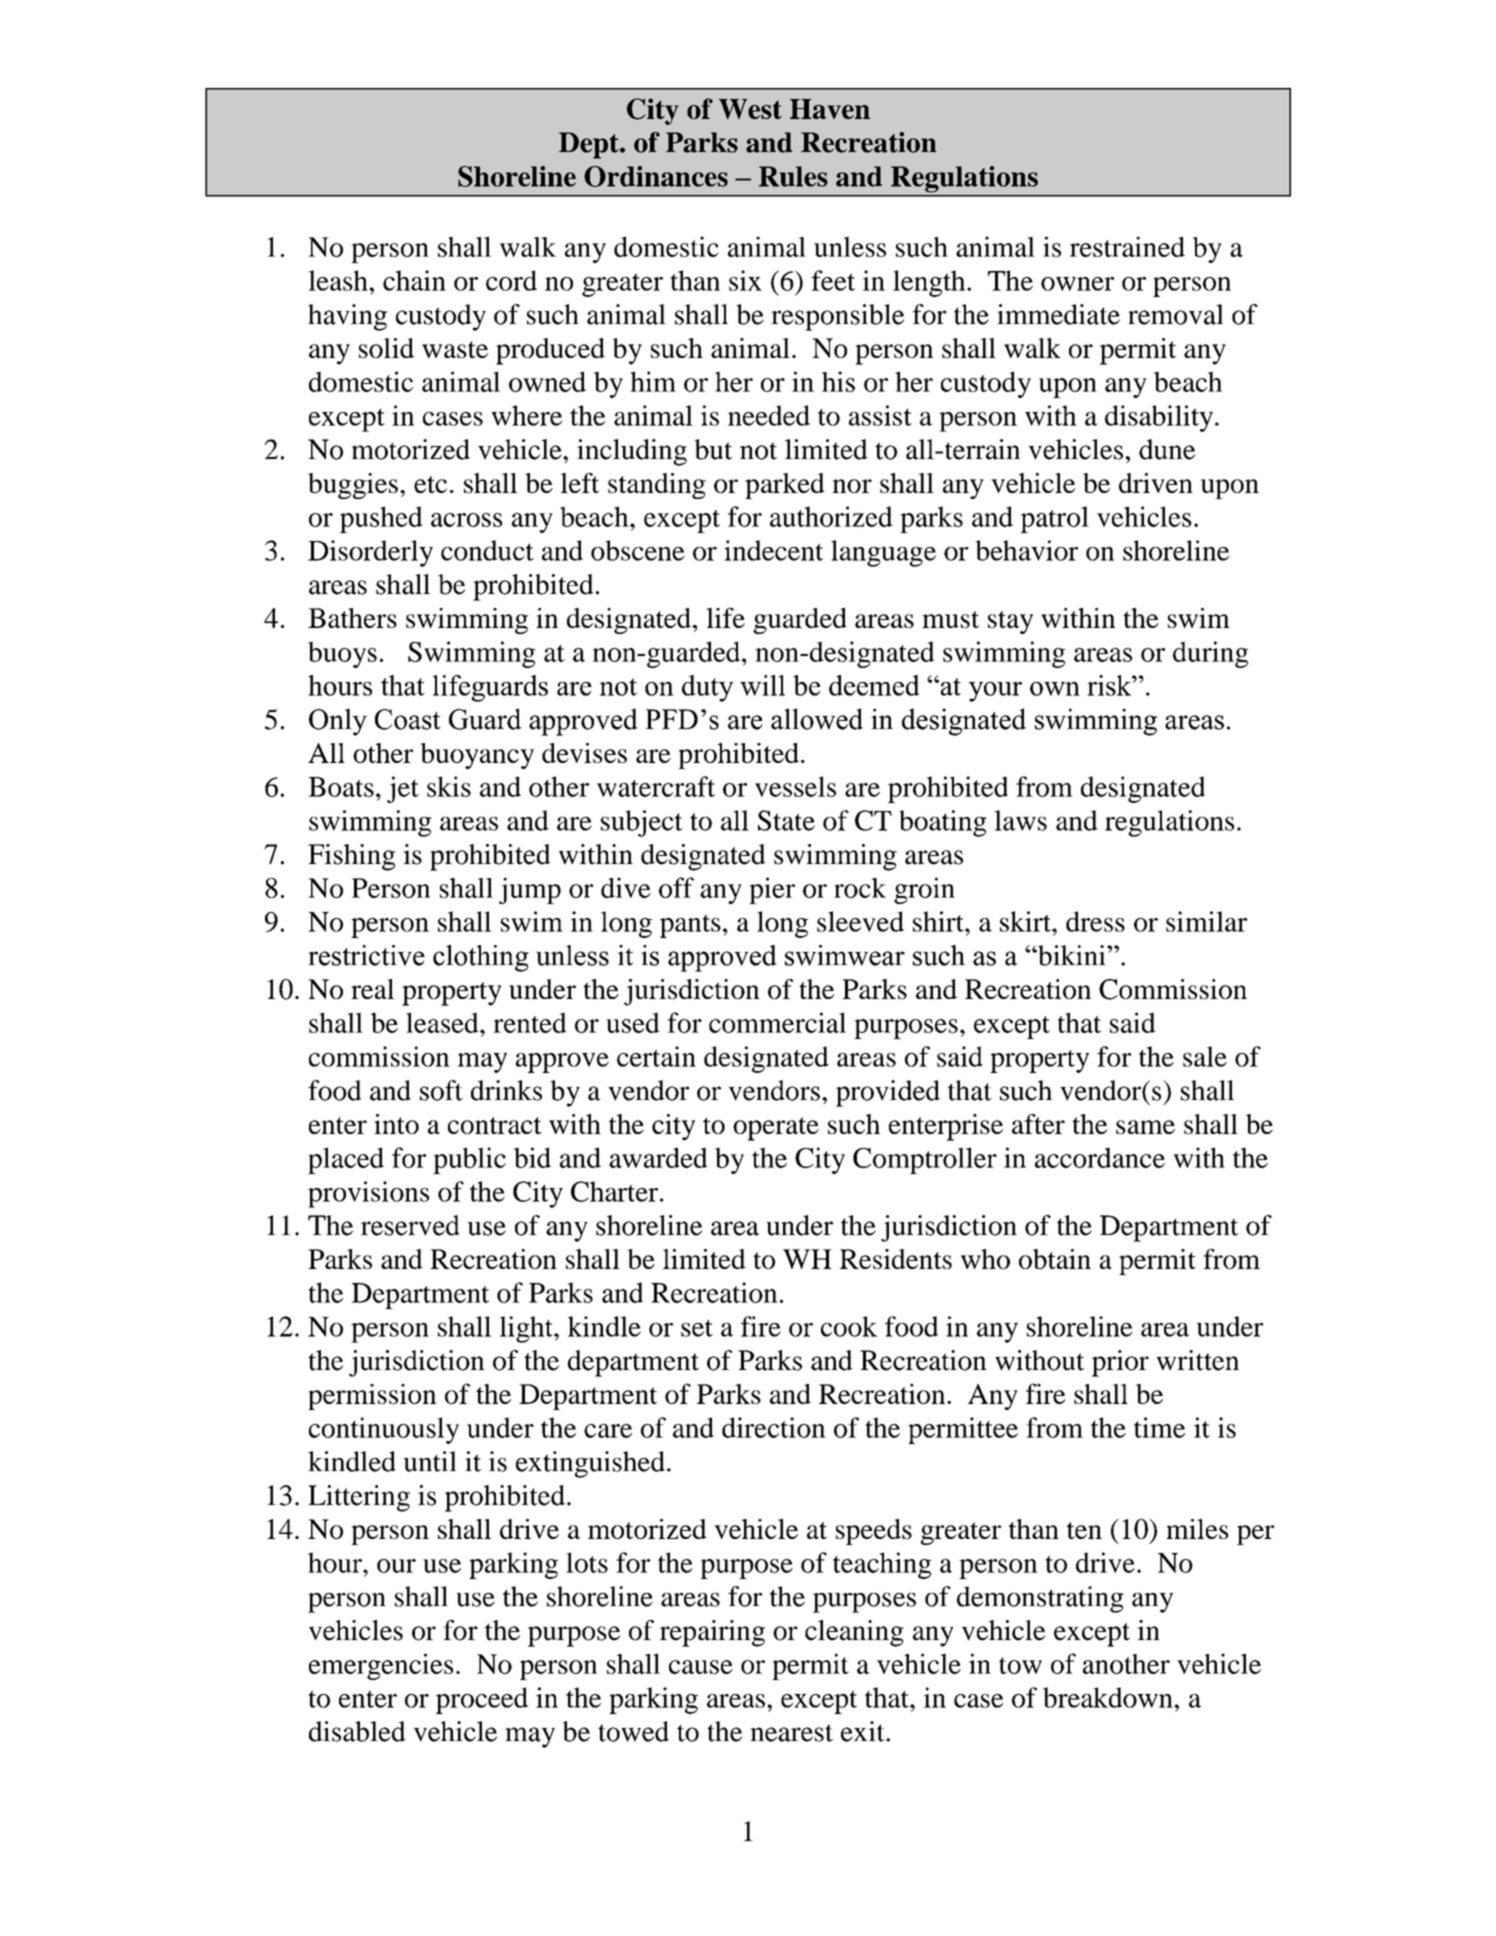 Image resolution: width=1496 pixels, height=1936 pixels. I want to click on chain, so click(414, 280).
